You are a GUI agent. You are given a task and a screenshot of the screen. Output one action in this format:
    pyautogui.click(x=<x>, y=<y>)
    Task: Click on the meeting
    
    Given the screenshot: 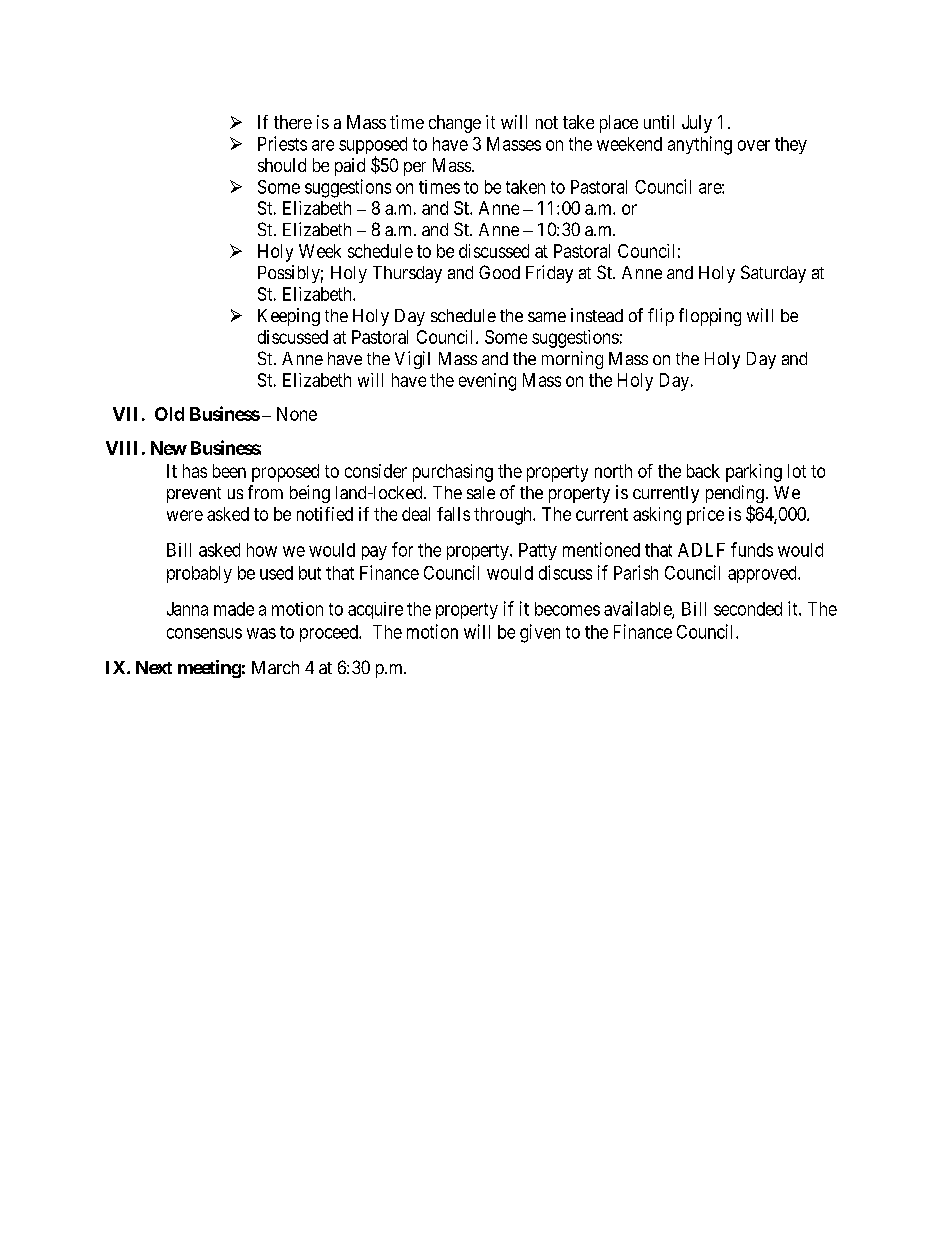 What is the action you would take?
    pyautogui.click(x=209, y=669)
